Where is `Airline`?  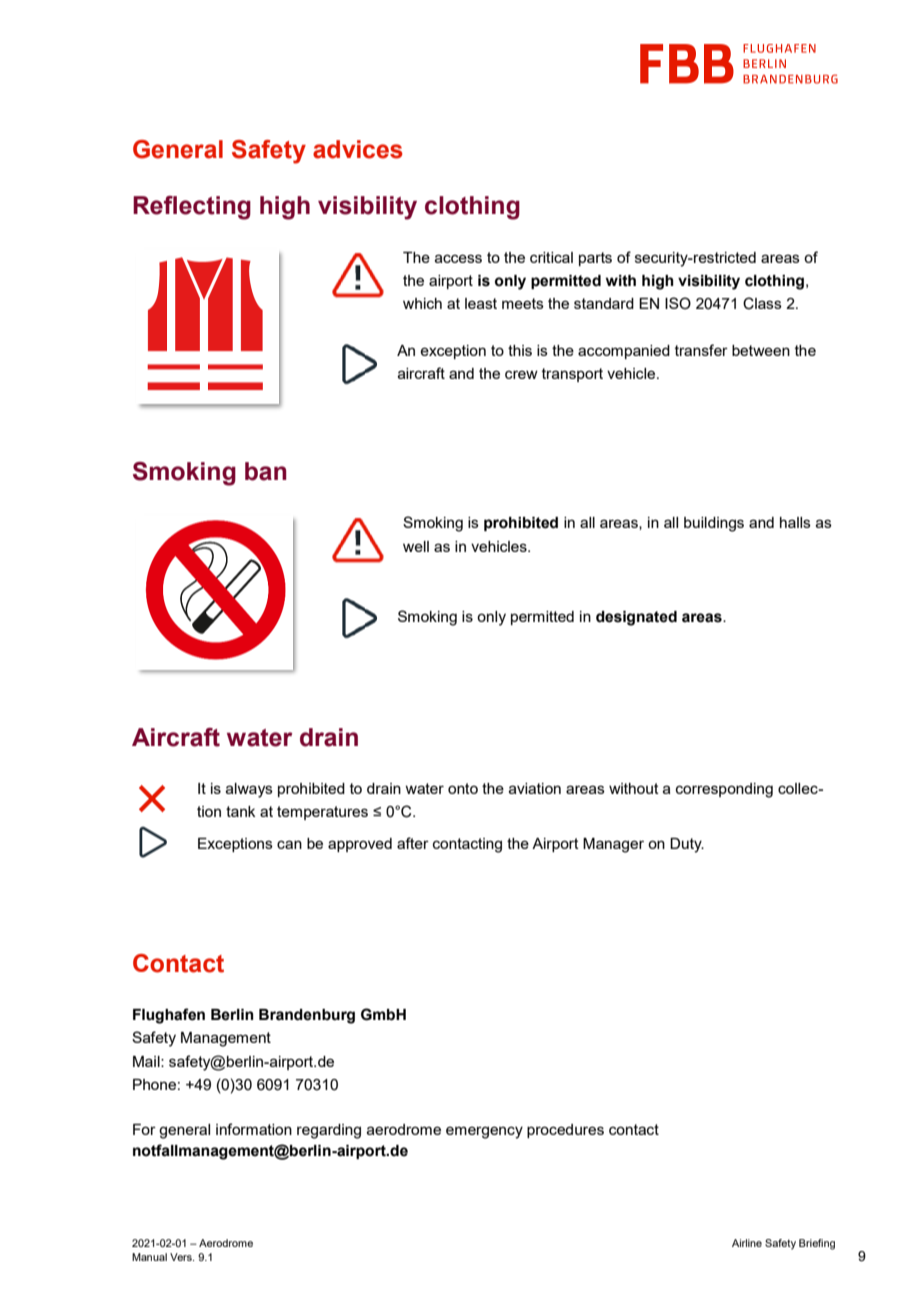
Airline is located at coordinates (747, 1243).
